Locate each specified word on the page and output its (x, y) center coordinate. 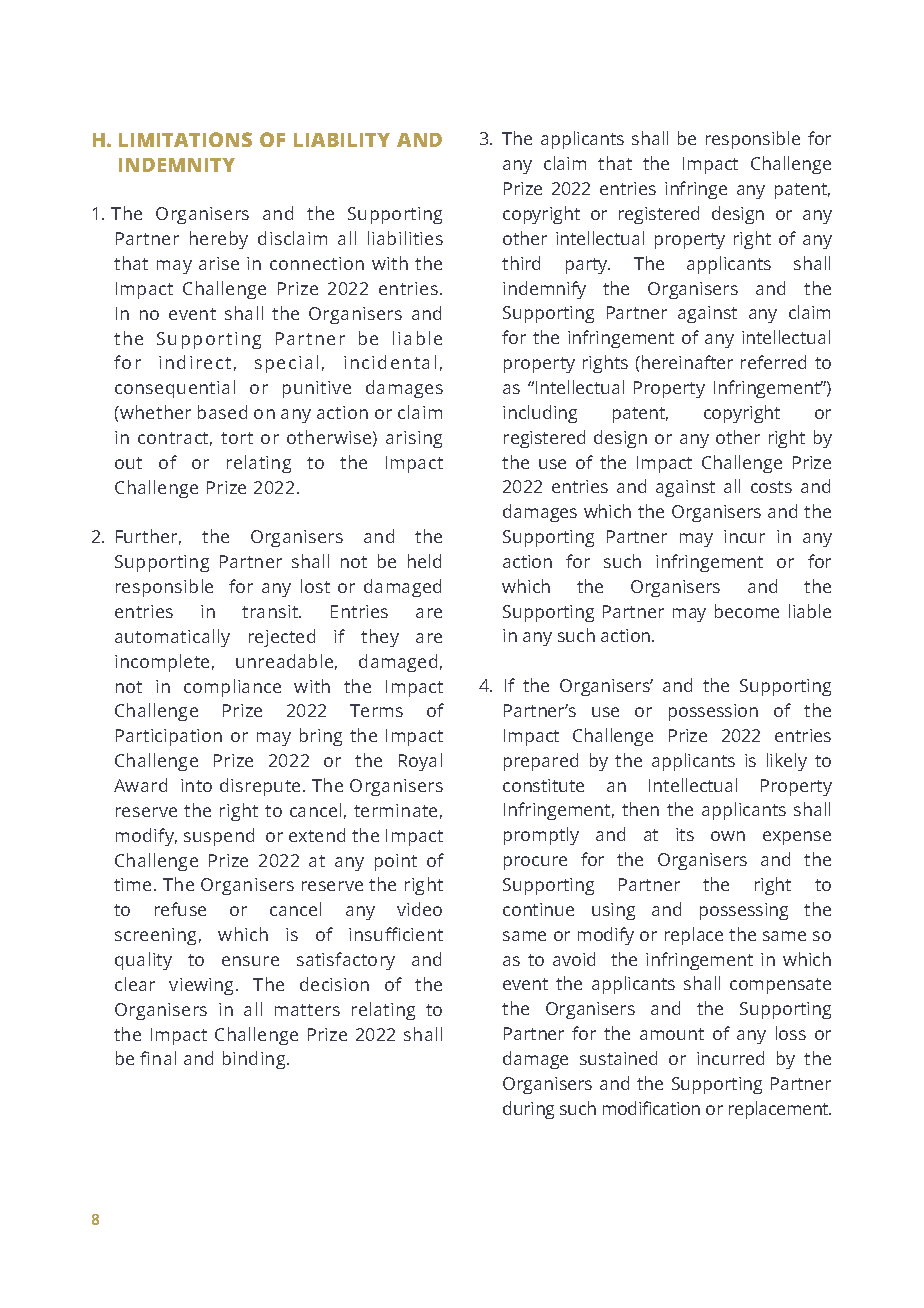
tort (237, 438)
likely (787, 762)
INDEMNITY (177, 165)
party (588, 266)
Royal (420, 762)
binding (255, 1060)
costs (771, 487)
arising (414, 439)
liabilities (405, 238)
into (196, 785)
